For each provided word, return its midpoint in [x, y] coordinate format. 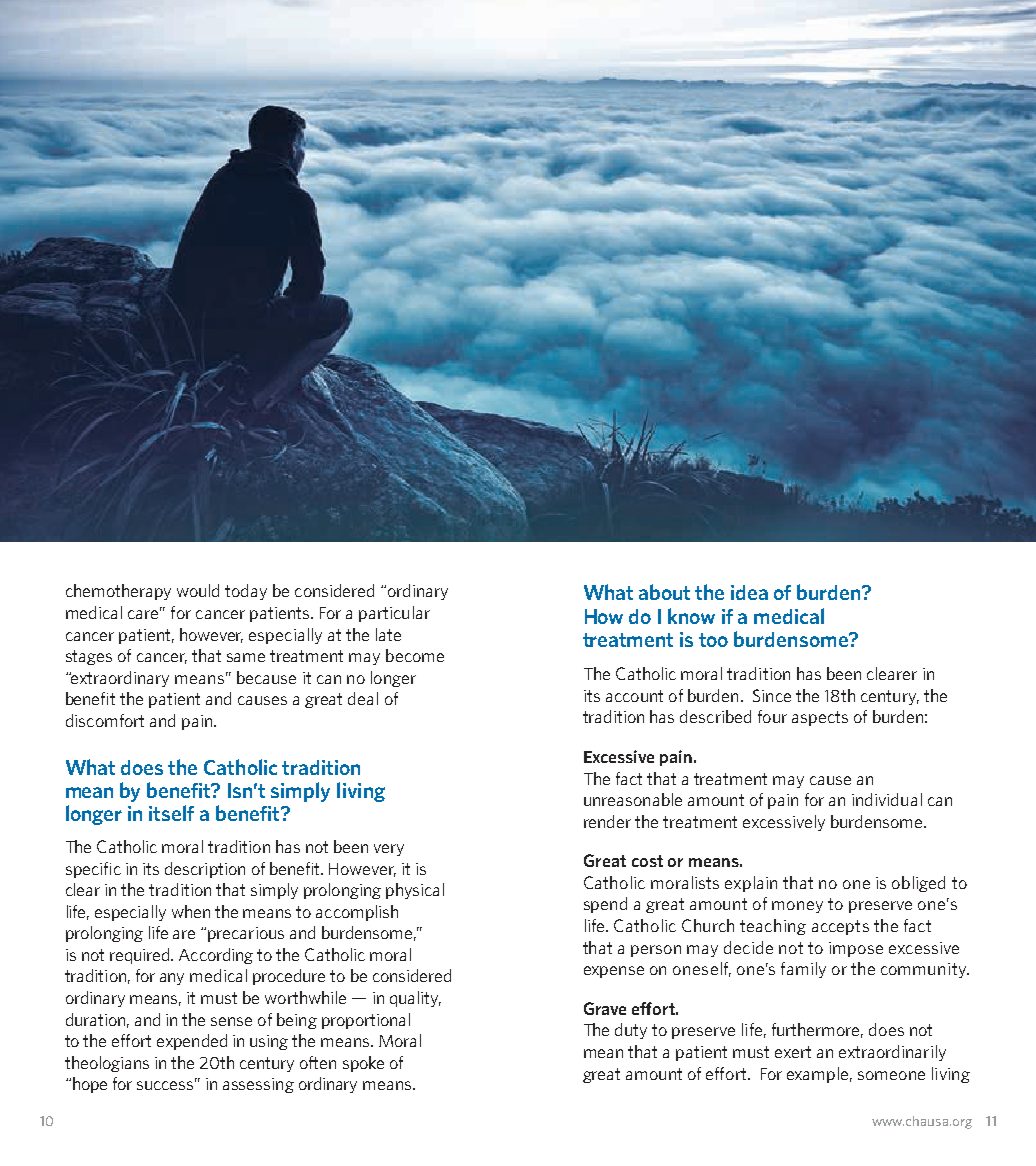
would [198, 590]
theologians [107, 1064]
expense [614, 972]
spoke [363, 1064]
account [634, 696]
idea [749, 592]
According [216, 956]
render [607, 821]
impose [856, 949]
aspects [820, 718]
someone [891, 1075]
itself [171, 813]
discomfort [105, 720]
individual [887, 799]
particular [394, 614]
